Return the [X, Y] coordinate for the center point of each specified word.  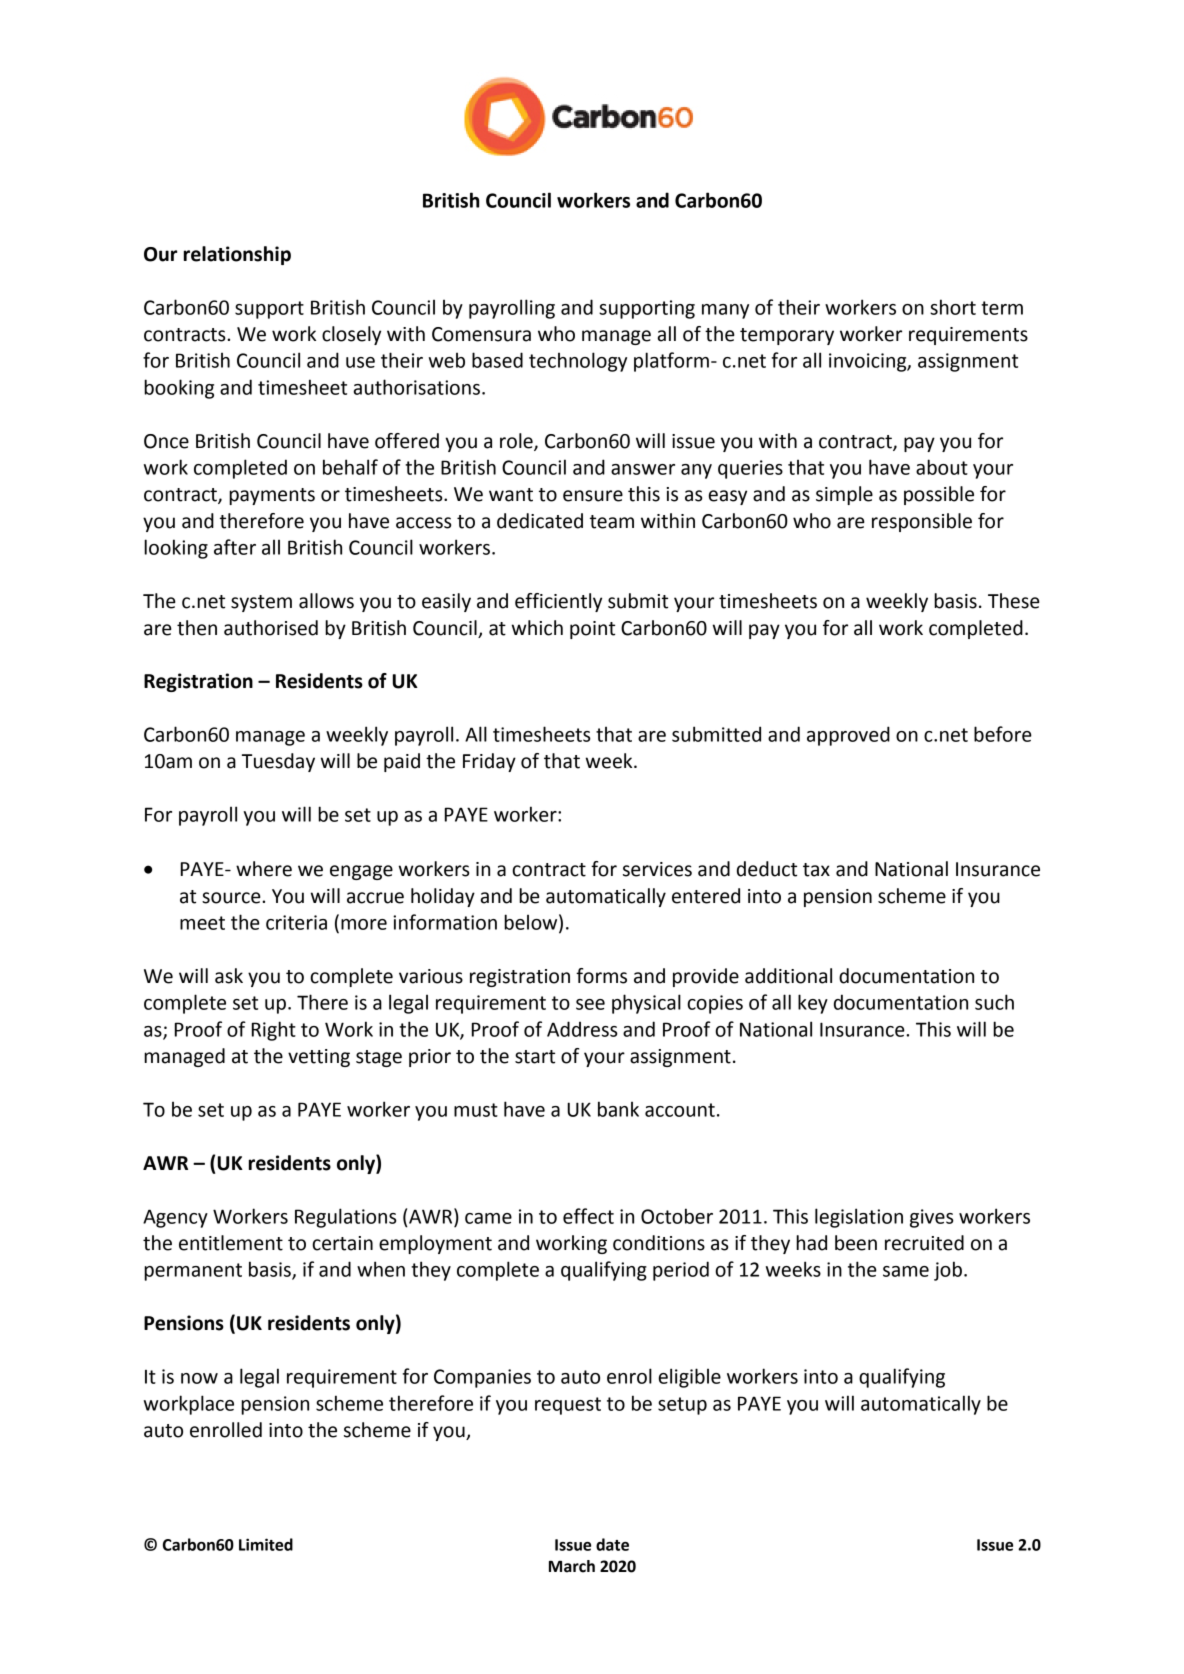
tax [816, 870]
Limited [266, 1544]
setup [682, 1406]
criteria [296, 922]
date [612, 1544]
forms [601, 976]
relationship [237, 255]
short [953, 307]
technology [578, 362]
